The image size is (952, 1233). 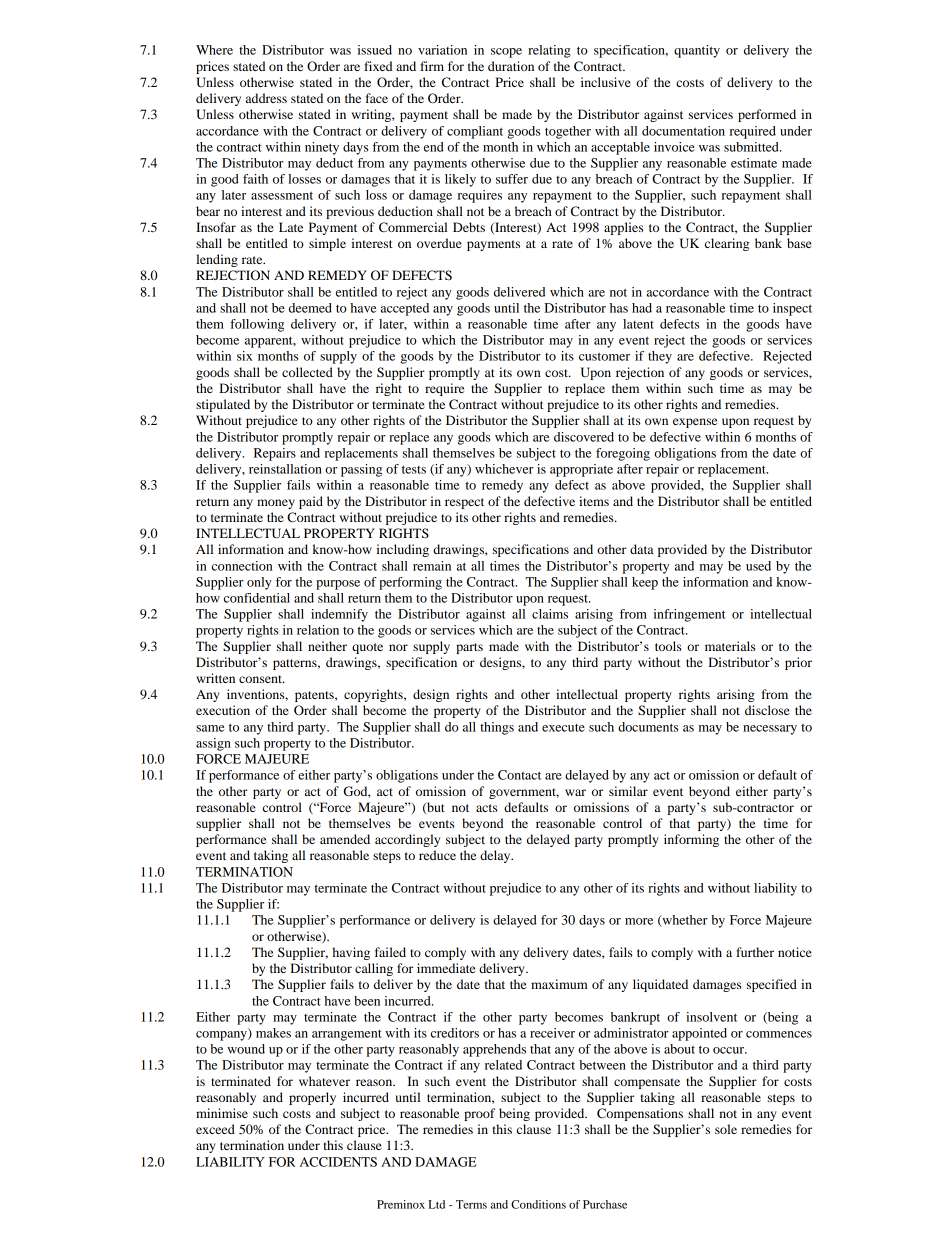 I want to click on address, so click(x=266, y=98).
